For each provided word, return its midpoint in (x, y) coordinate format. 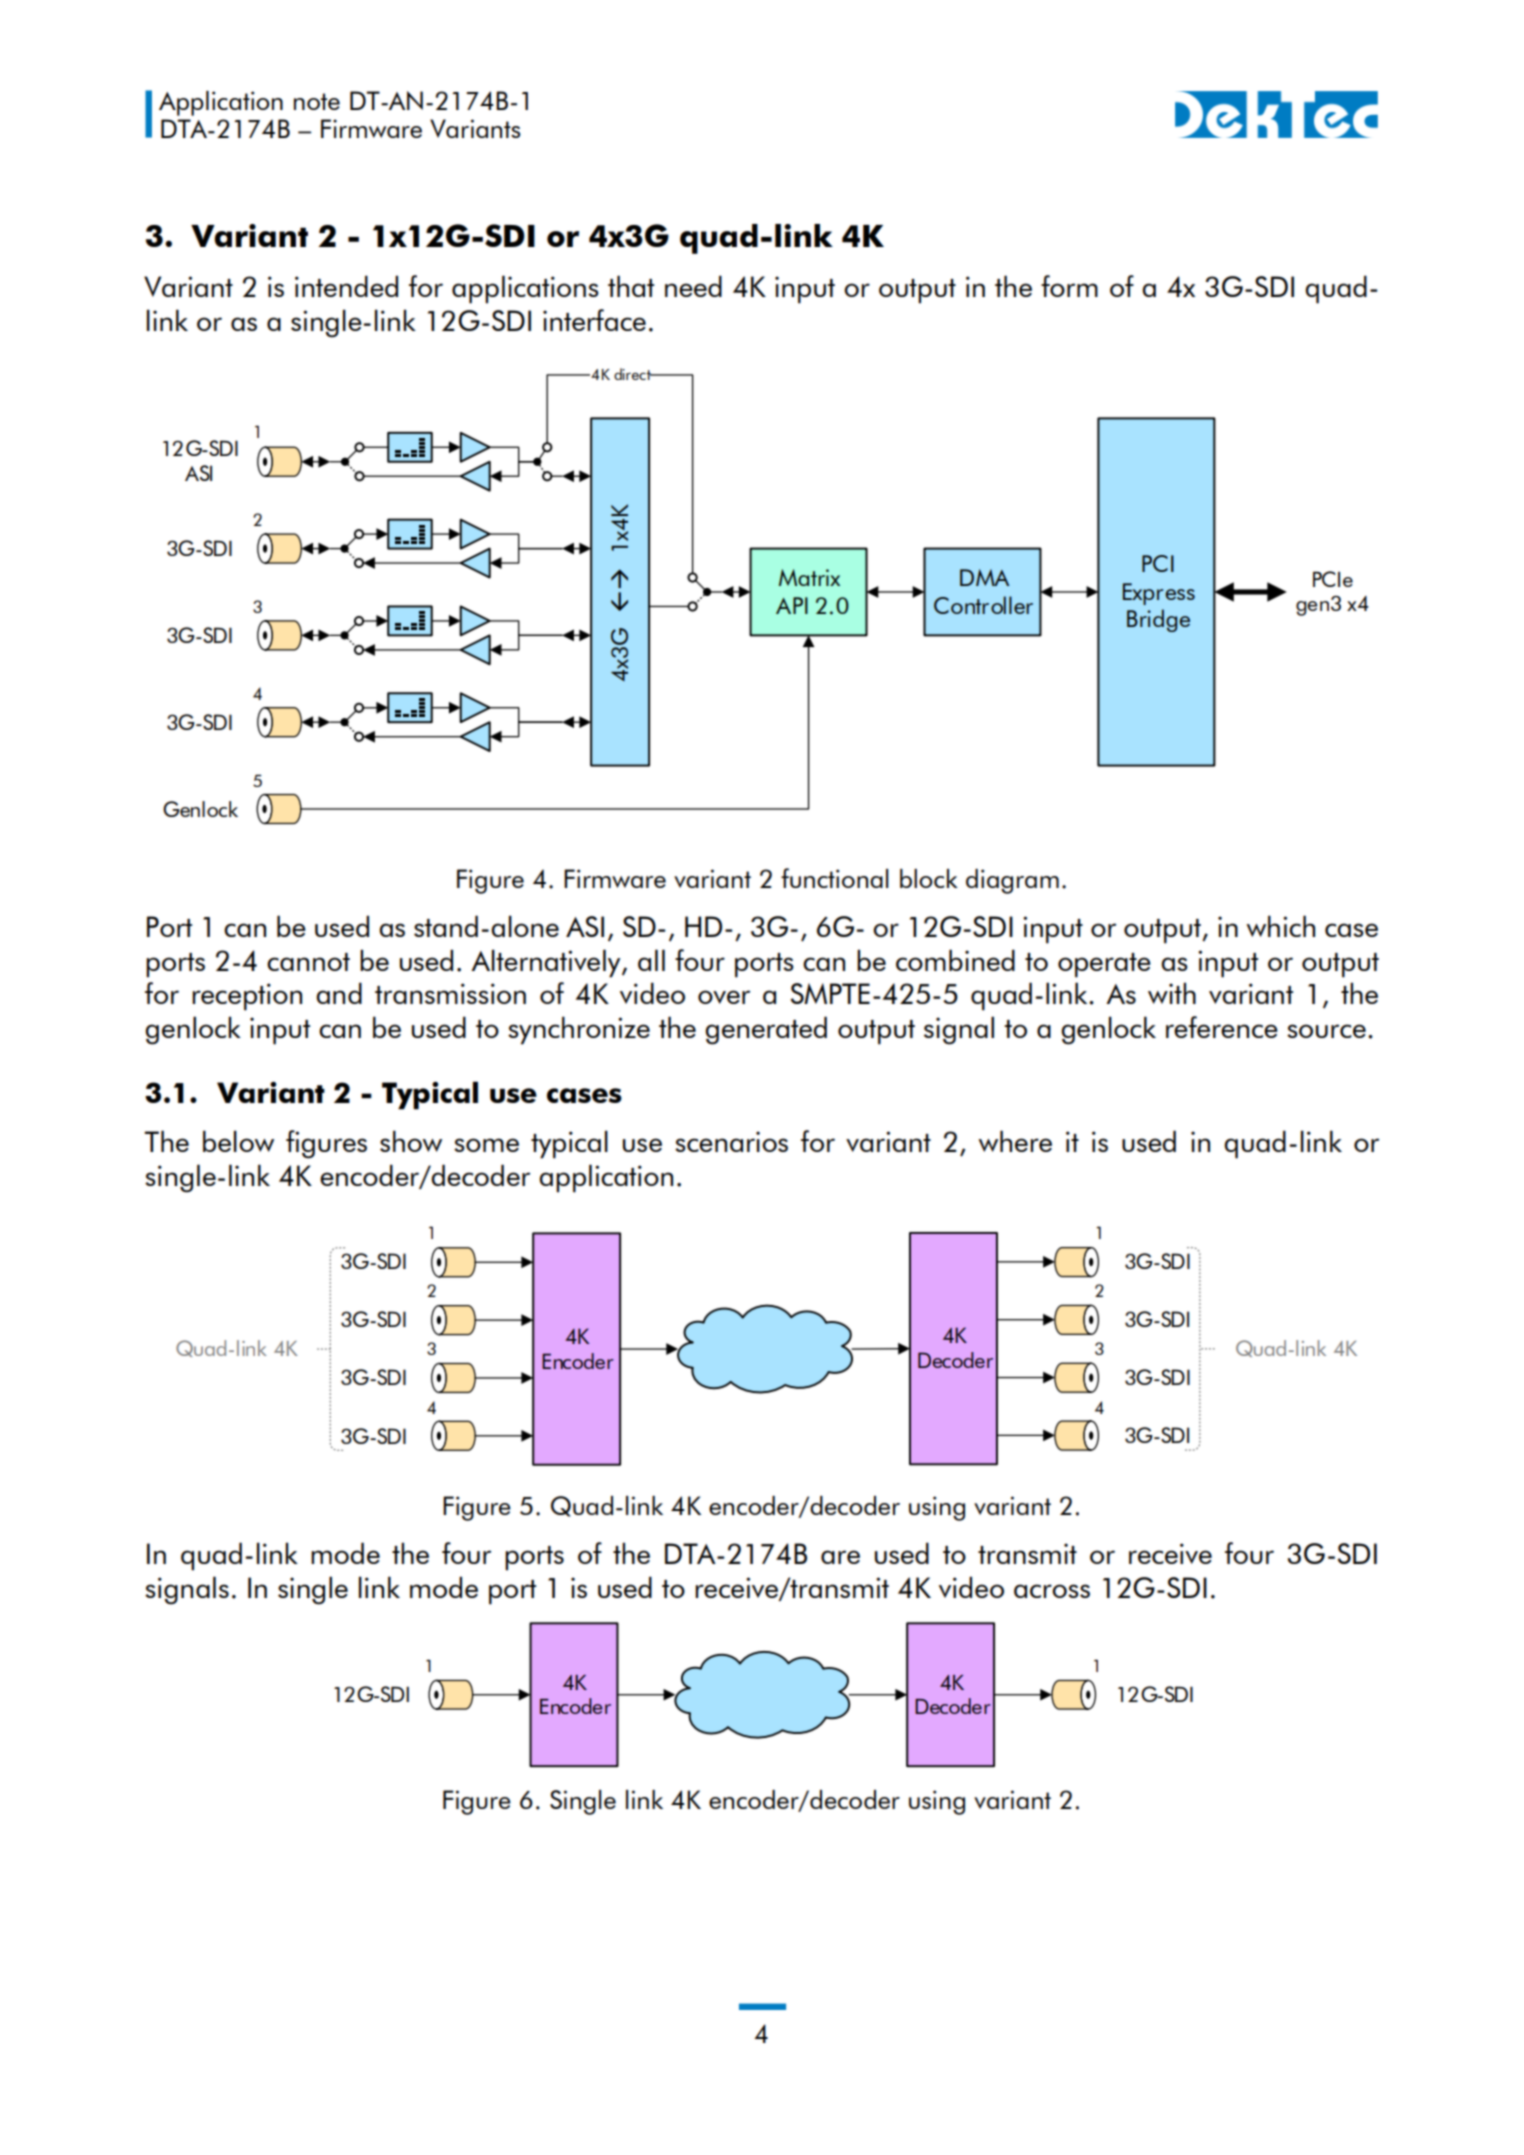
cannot (308, 962)
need (693, 286)
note (317, 101)
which (1280, 926)
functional (835, 878)
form (1069, 286)
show (411, 1141)
